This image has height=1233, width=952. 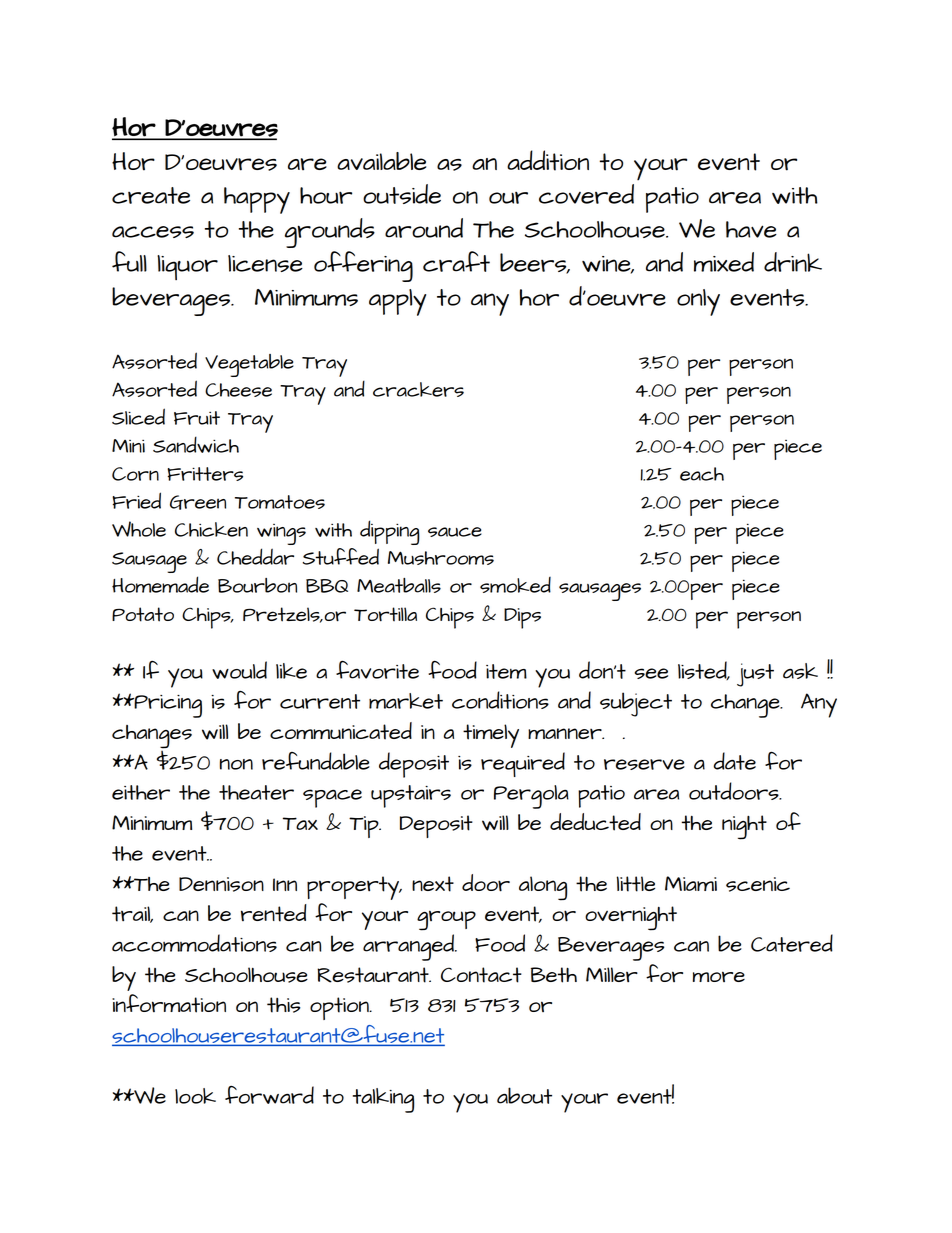 I want to click on outside, so click(x=402, y=194).
